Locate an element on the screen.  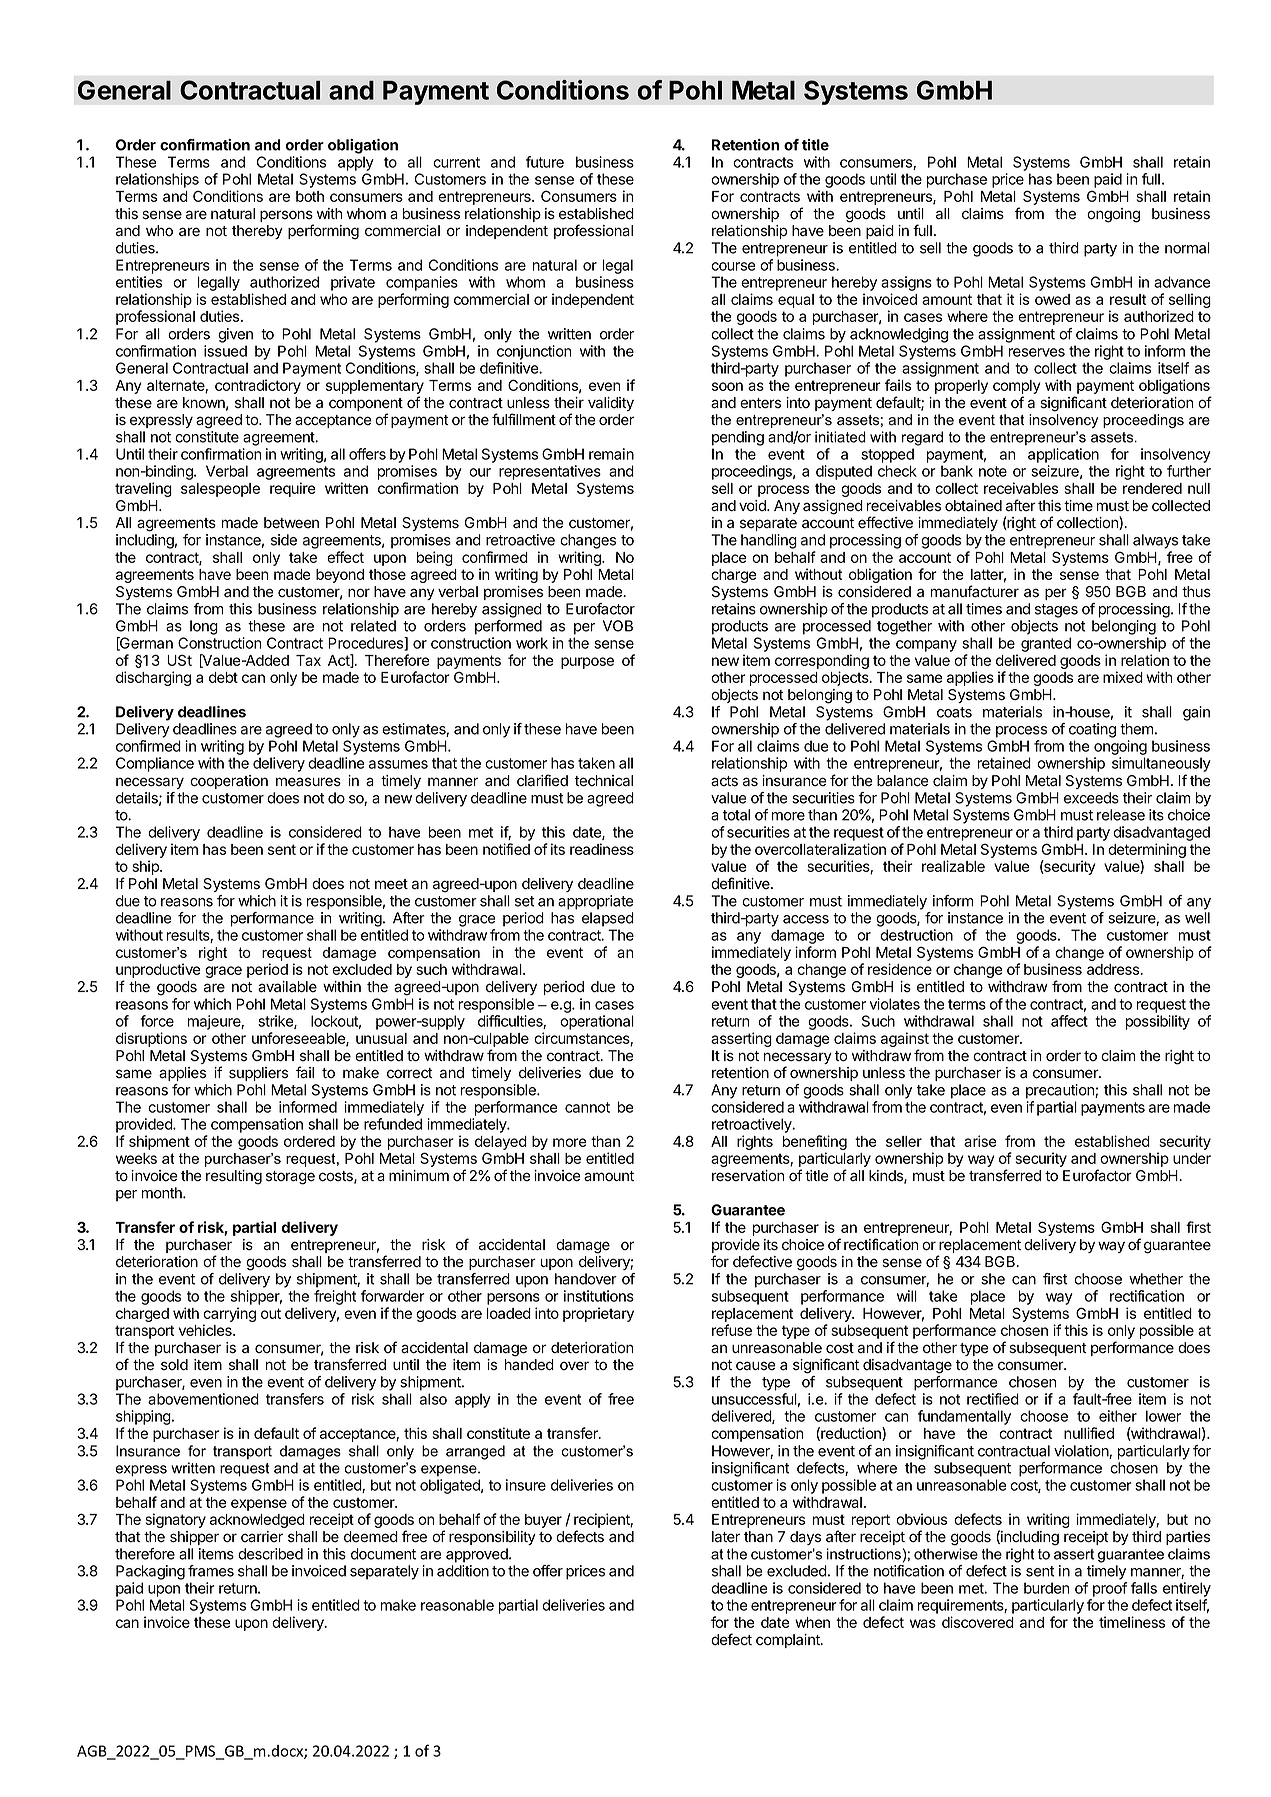
both is located at coordinates (310, 196).
